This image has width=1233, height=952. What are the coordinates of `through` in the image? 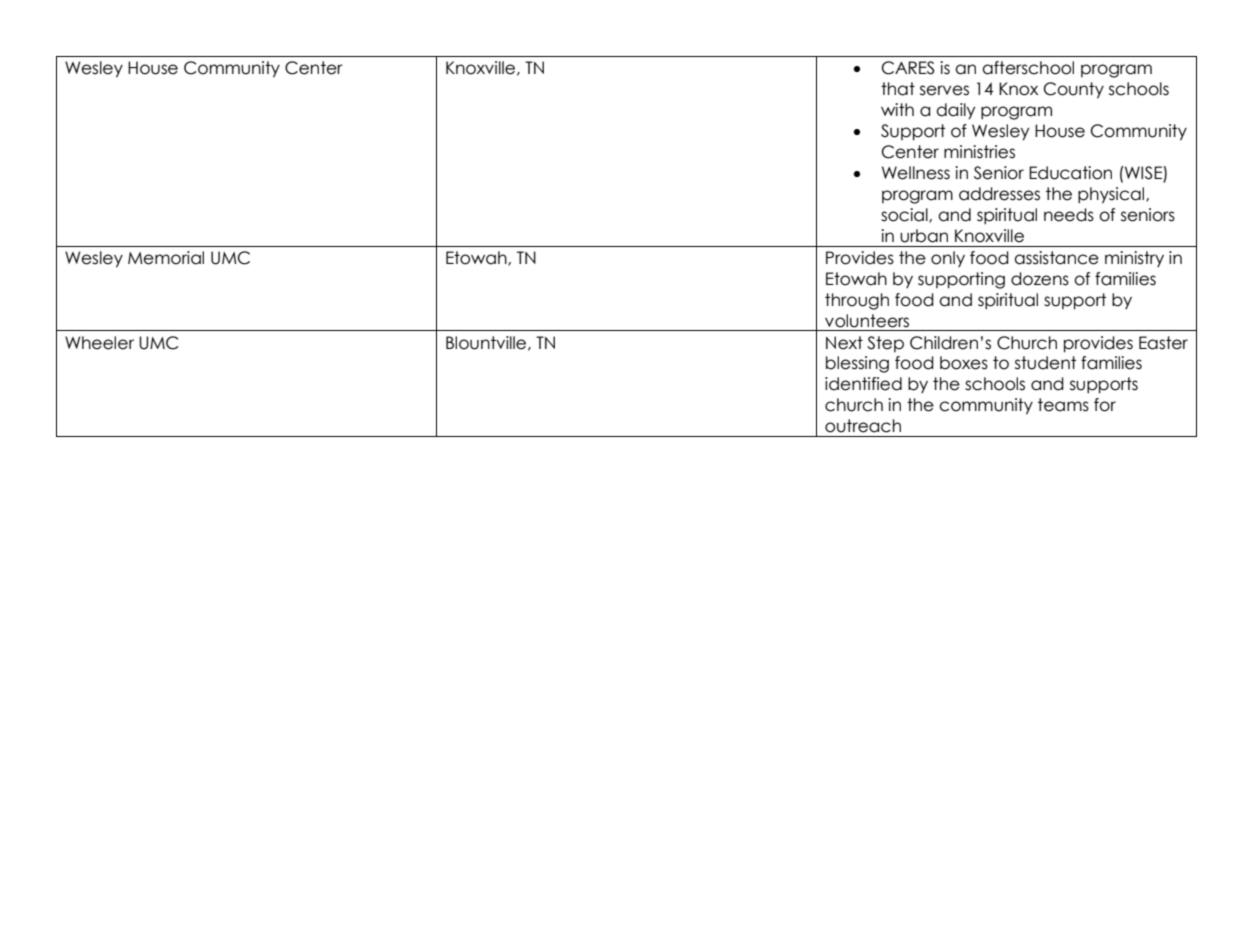 It's located at (857, 301).
